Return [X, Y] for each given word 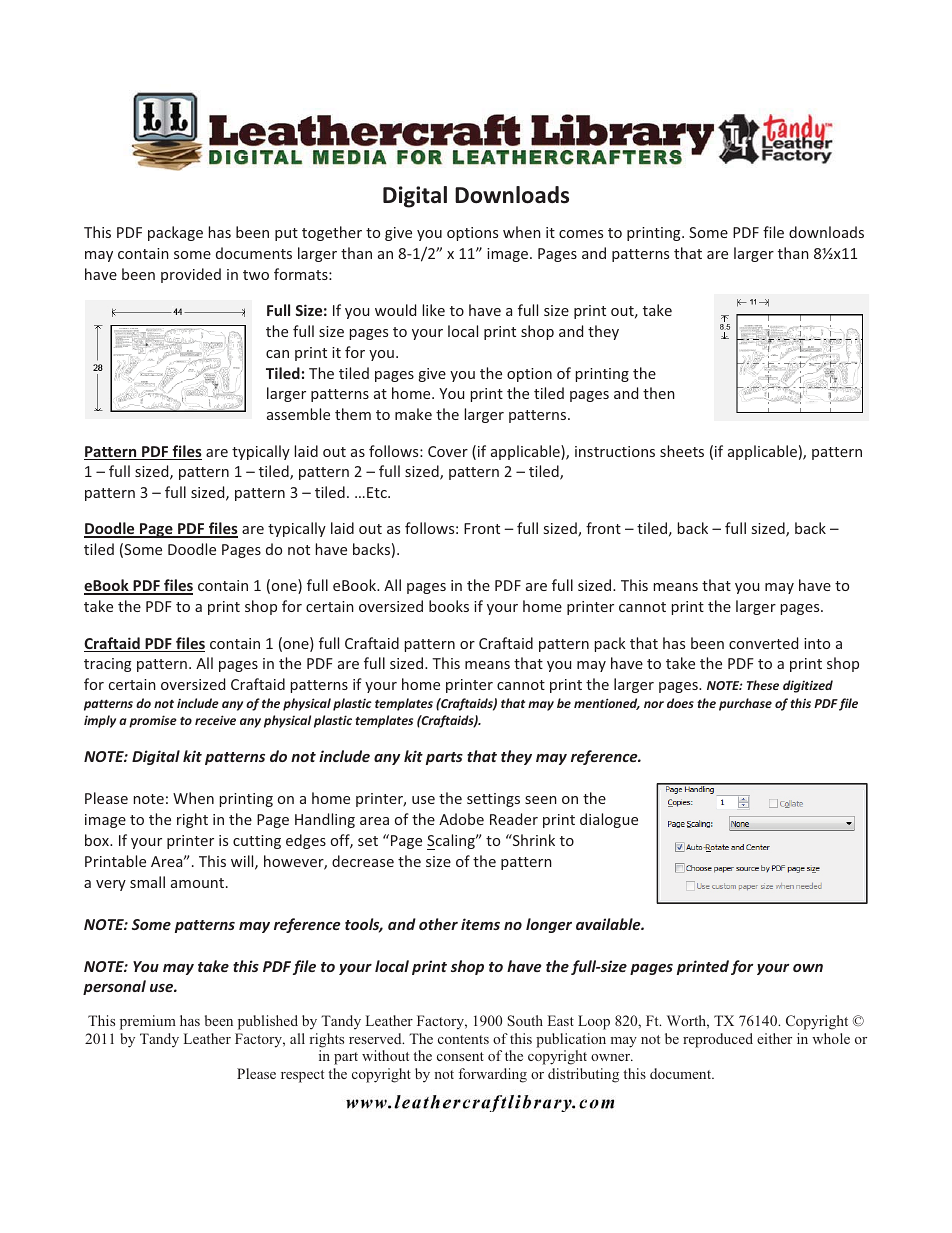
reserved [376, 1038]
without [385, 1055]
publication [571, 1040]
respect [302, 1076]
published [268, 1022]
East [560, 1020]
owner [612, 1057]
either [774, 1038]
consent [460, 1056]
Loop [594, 1022]
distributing [583, 1075]
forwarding [492, 1075]
